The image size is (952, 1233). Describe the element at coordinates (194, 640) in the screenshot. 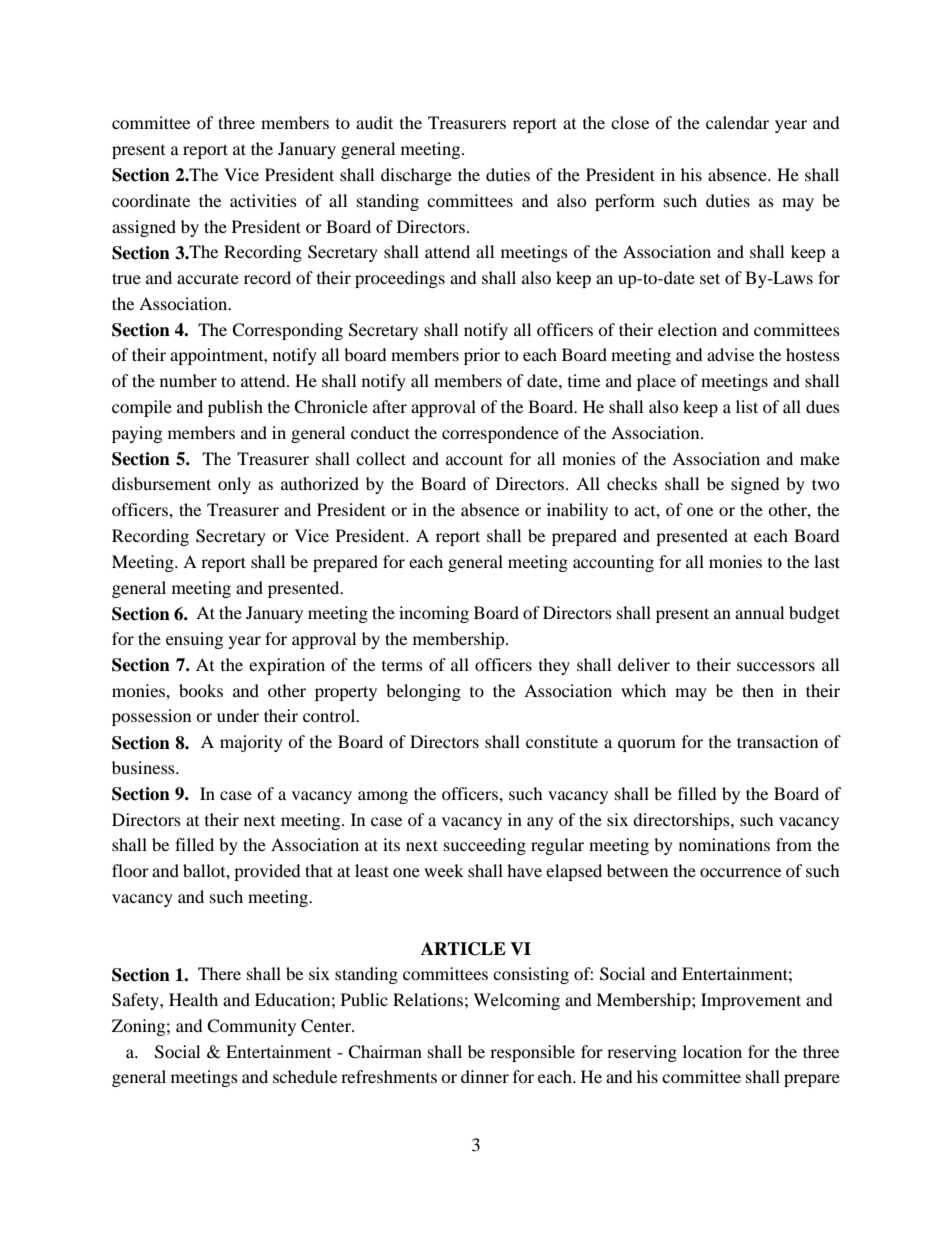

I see `ensuing` at that location.
